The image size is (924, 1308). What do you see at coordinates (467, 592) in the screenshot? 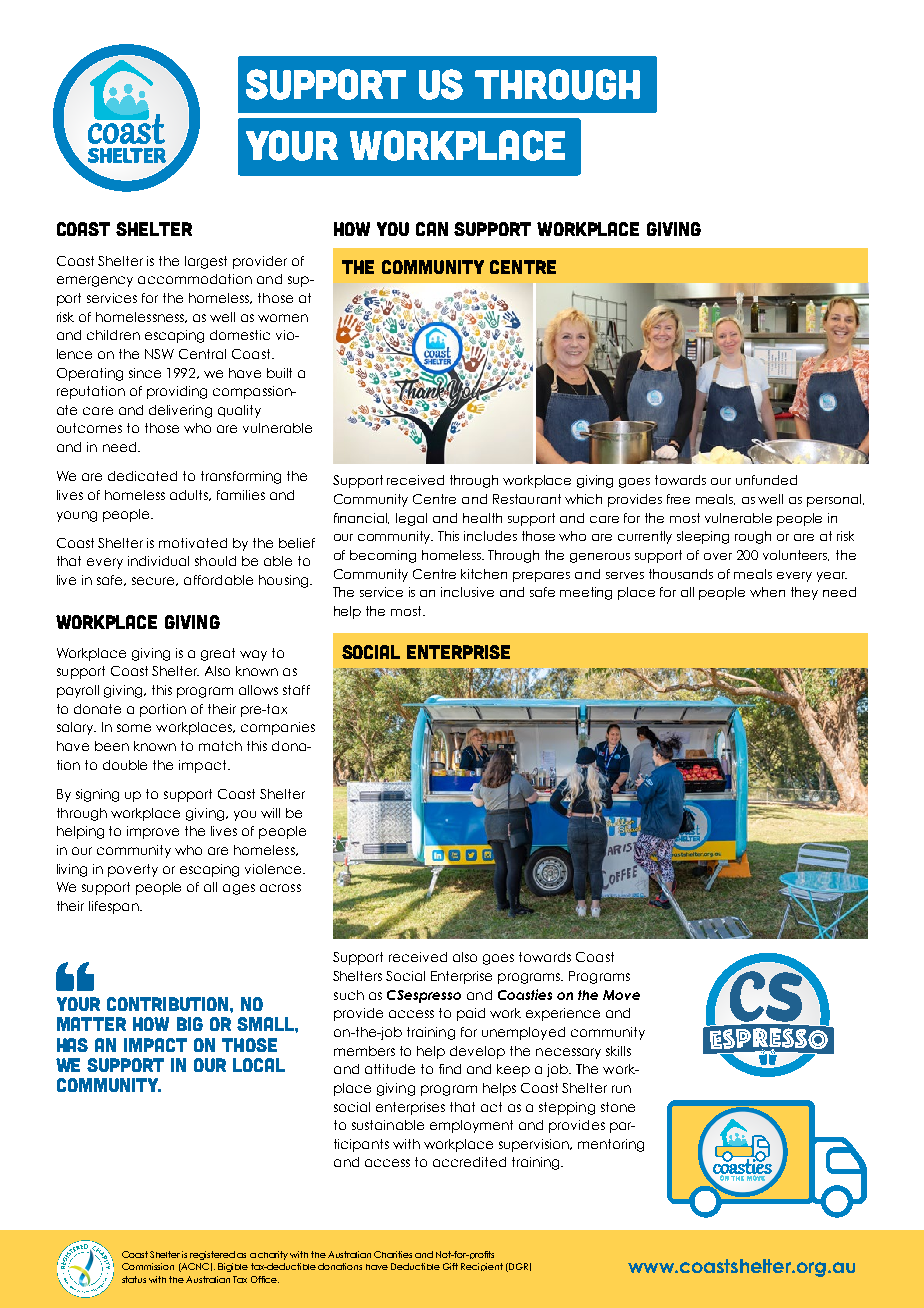
I see `inclusive` at bounding box center [467, 592].
